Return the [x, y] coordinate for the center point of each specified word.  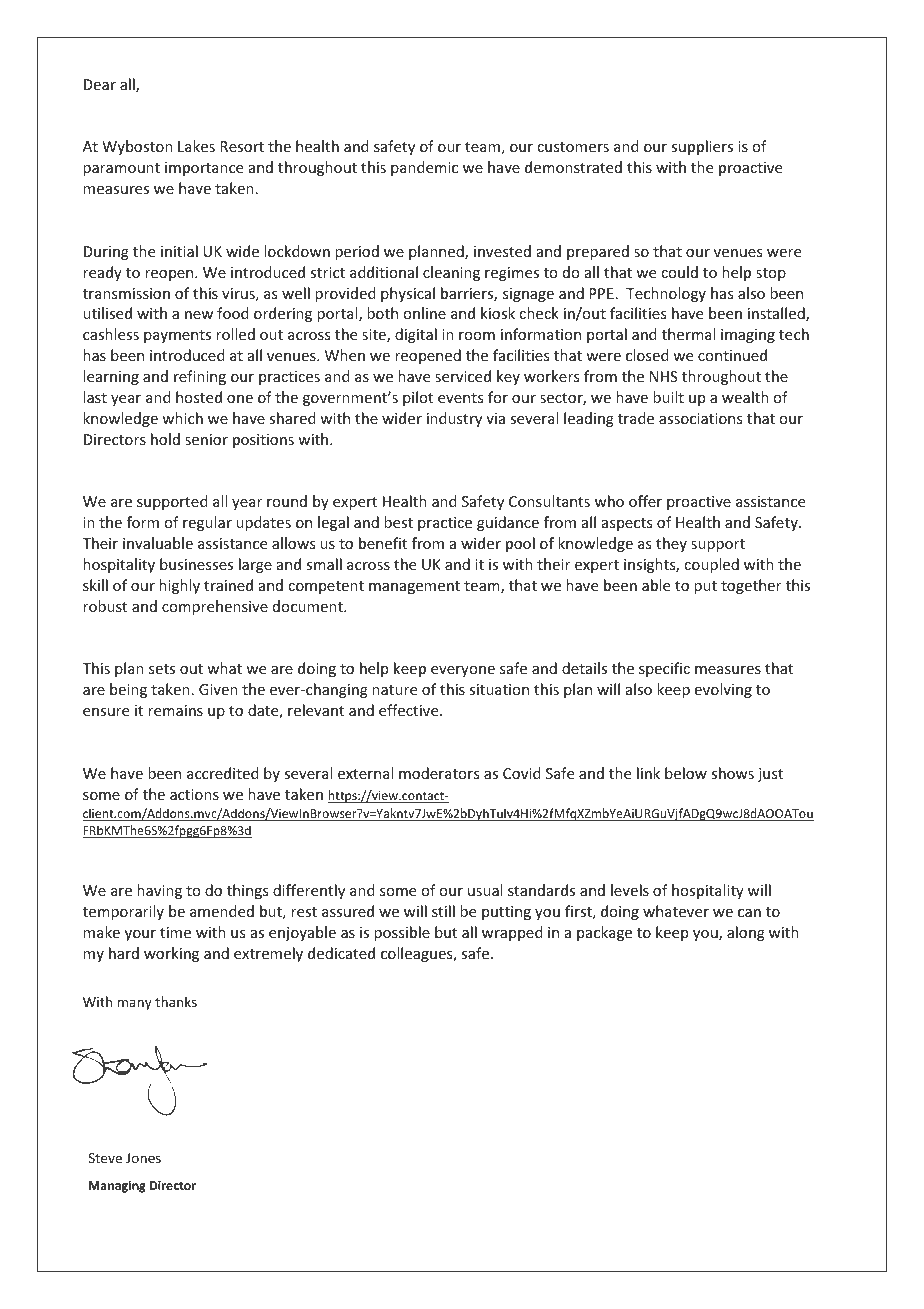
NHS [664, 376]
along [746, 933]
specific [664, 669]
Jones [143, 1158]
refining [200, 377]
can [749, 913]
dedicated [341, 953]
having [159, 891]
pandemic [424, 168]
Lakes [196, 146]
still [443, 911]
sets [162, 669]
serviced [463, 376]
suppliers [702, 147]
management [414, 587]
